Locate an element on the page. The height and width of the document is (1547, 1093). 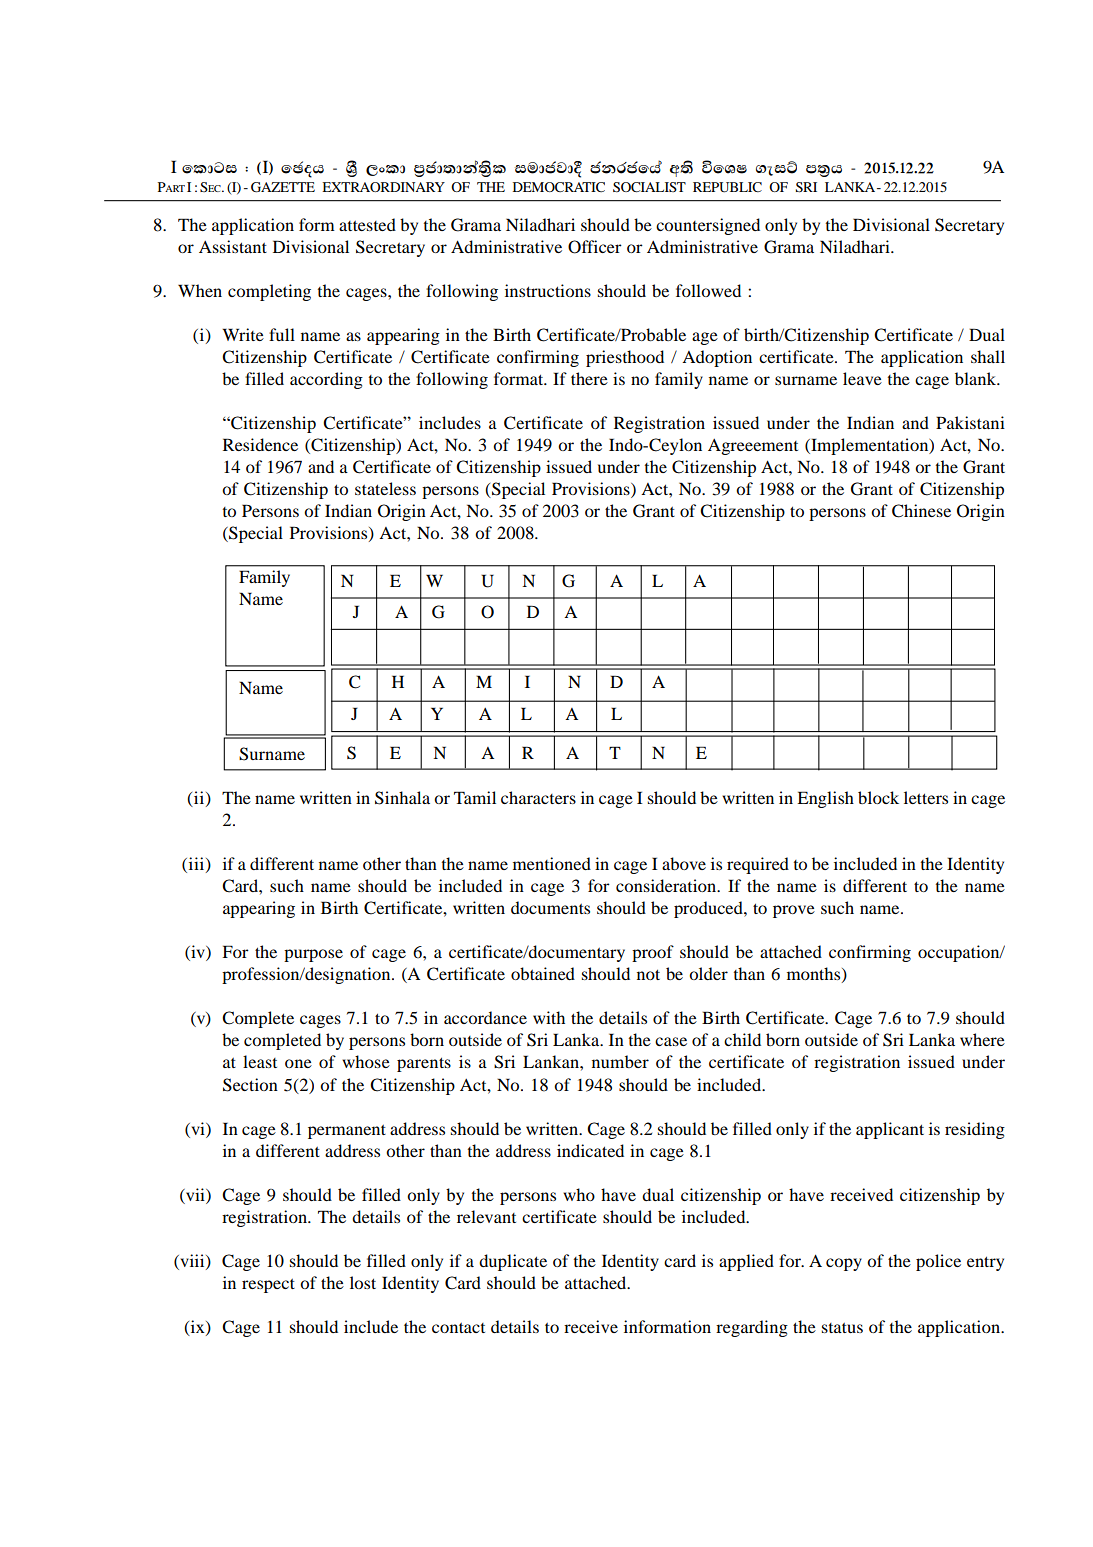
characters is located at coordinates (538, 797).
